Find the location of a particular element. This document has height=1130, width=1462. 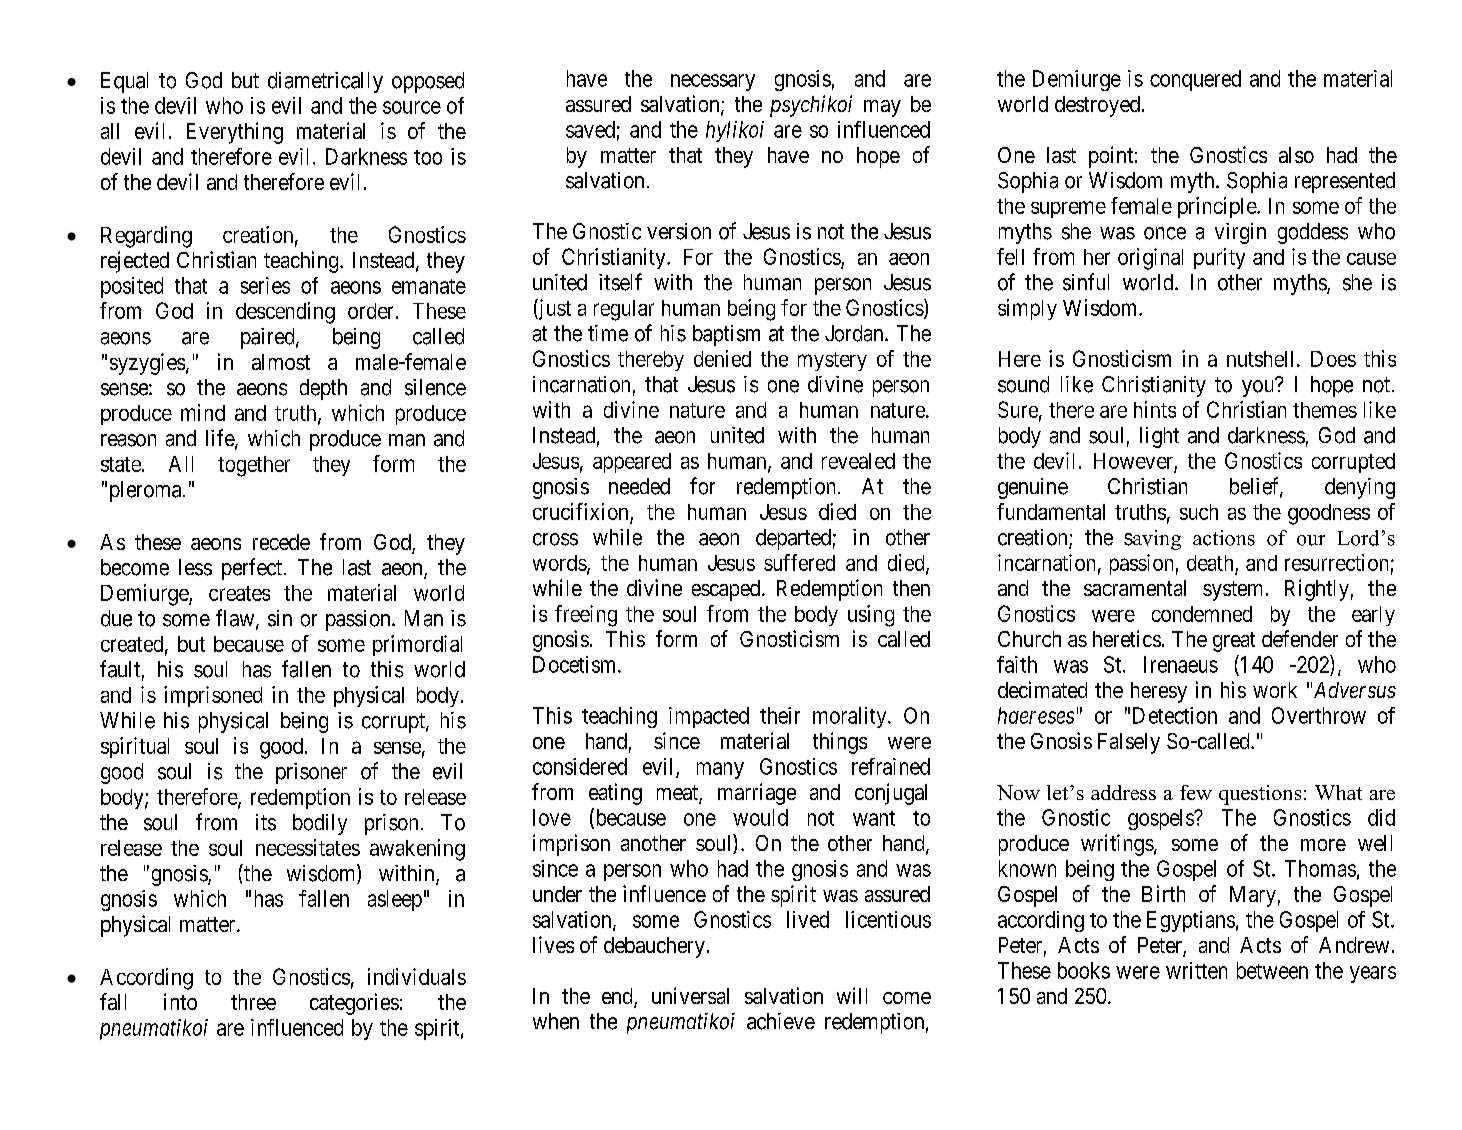

recede is located at coordinates (281, 542).
